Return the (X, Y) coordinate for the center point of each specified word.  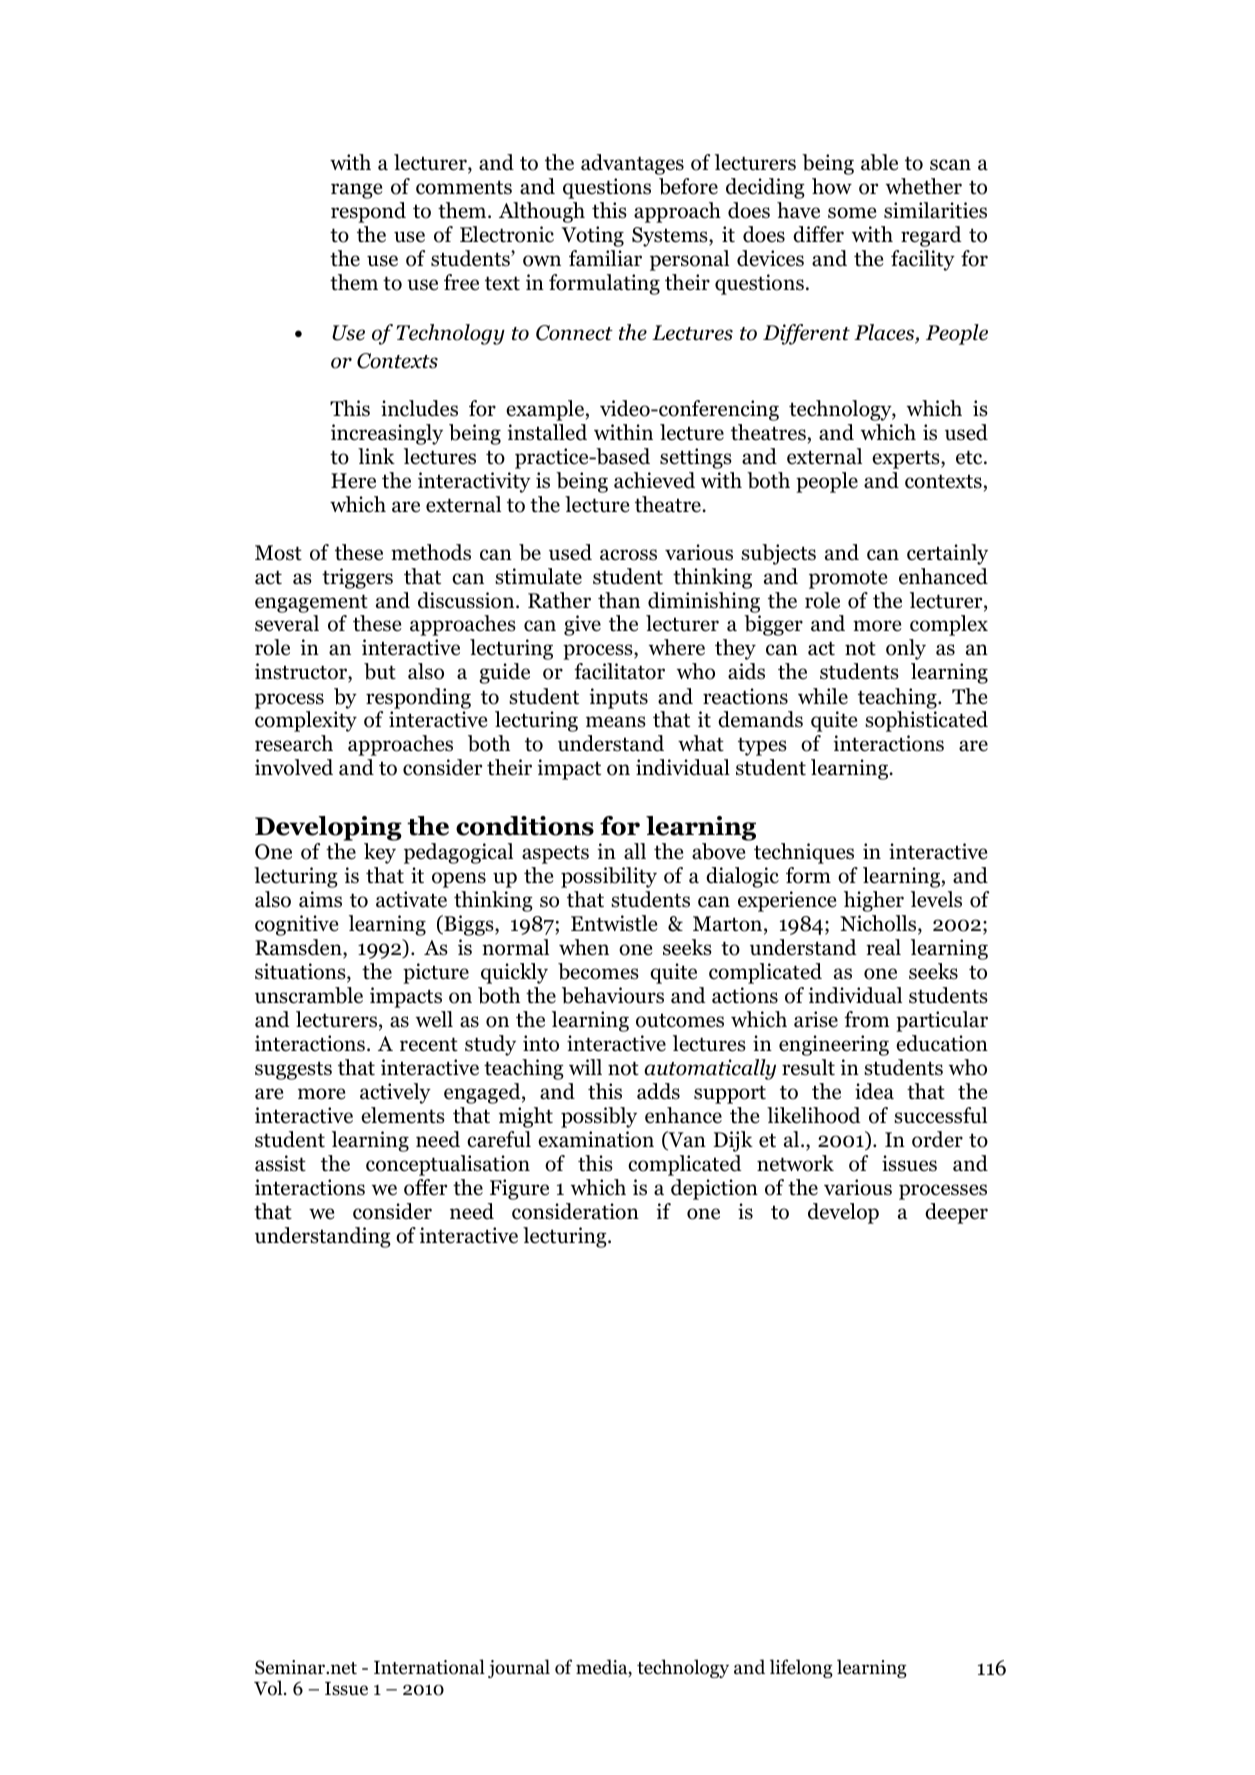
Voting (592, 236)
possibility (609, 877)
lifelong (801, 1668)
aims (320, 899)
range (357, 191)
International (429, 1667)
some (852, 213)
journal (519, 1668)
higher (874, 901)
